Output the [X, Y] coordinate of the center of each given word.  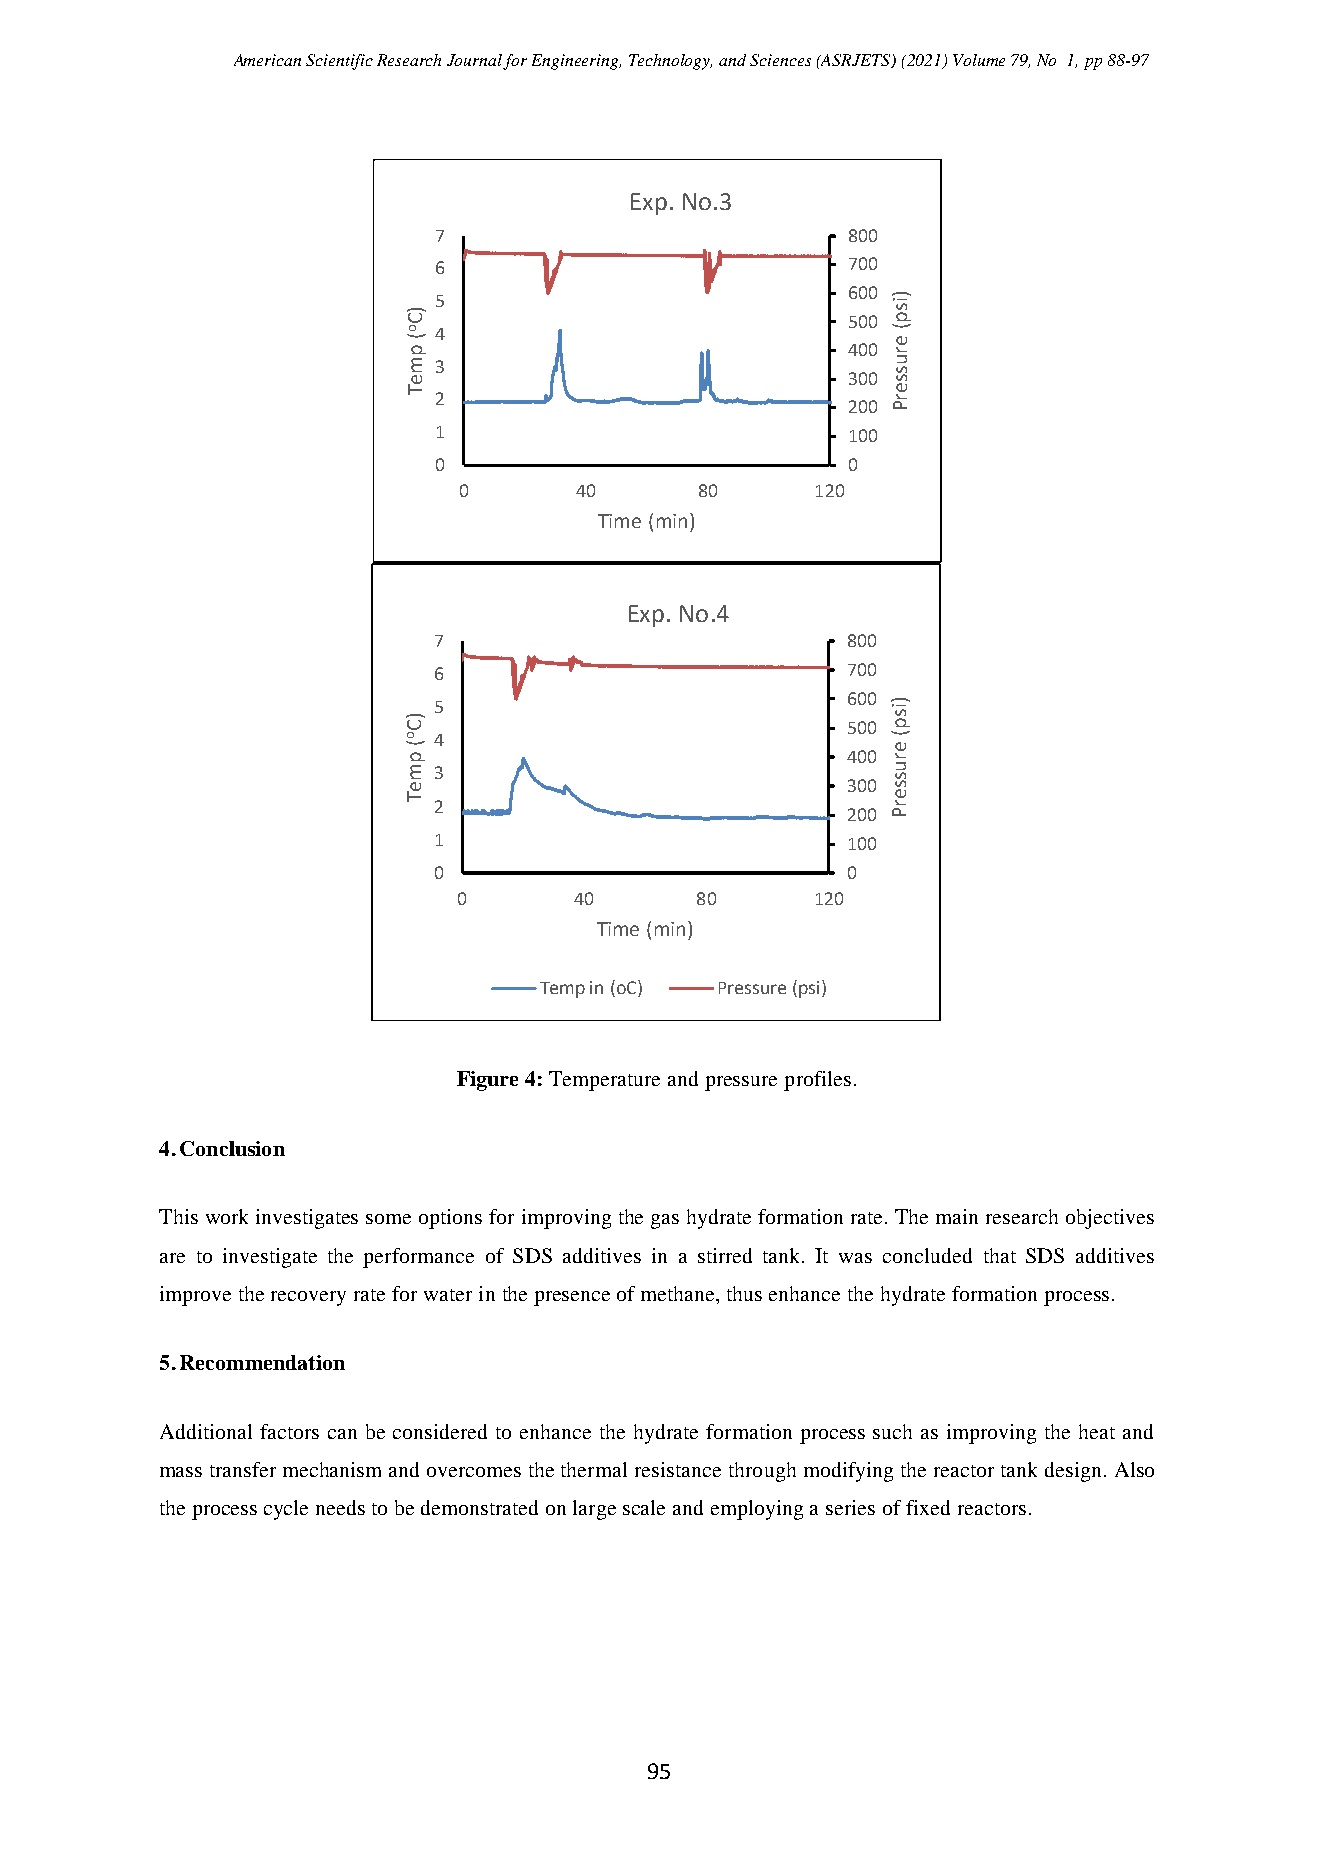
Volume [979, 60]
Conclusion [232, 1148]
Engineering [576, 62]
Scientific [339, 62]
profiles [817, 1081]
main [957, 1216]
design [1073, 1472]
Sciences [780, 60]
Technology [670, 62]
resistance [678, 1469]
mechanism [332, 1469]
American [267, 60]
